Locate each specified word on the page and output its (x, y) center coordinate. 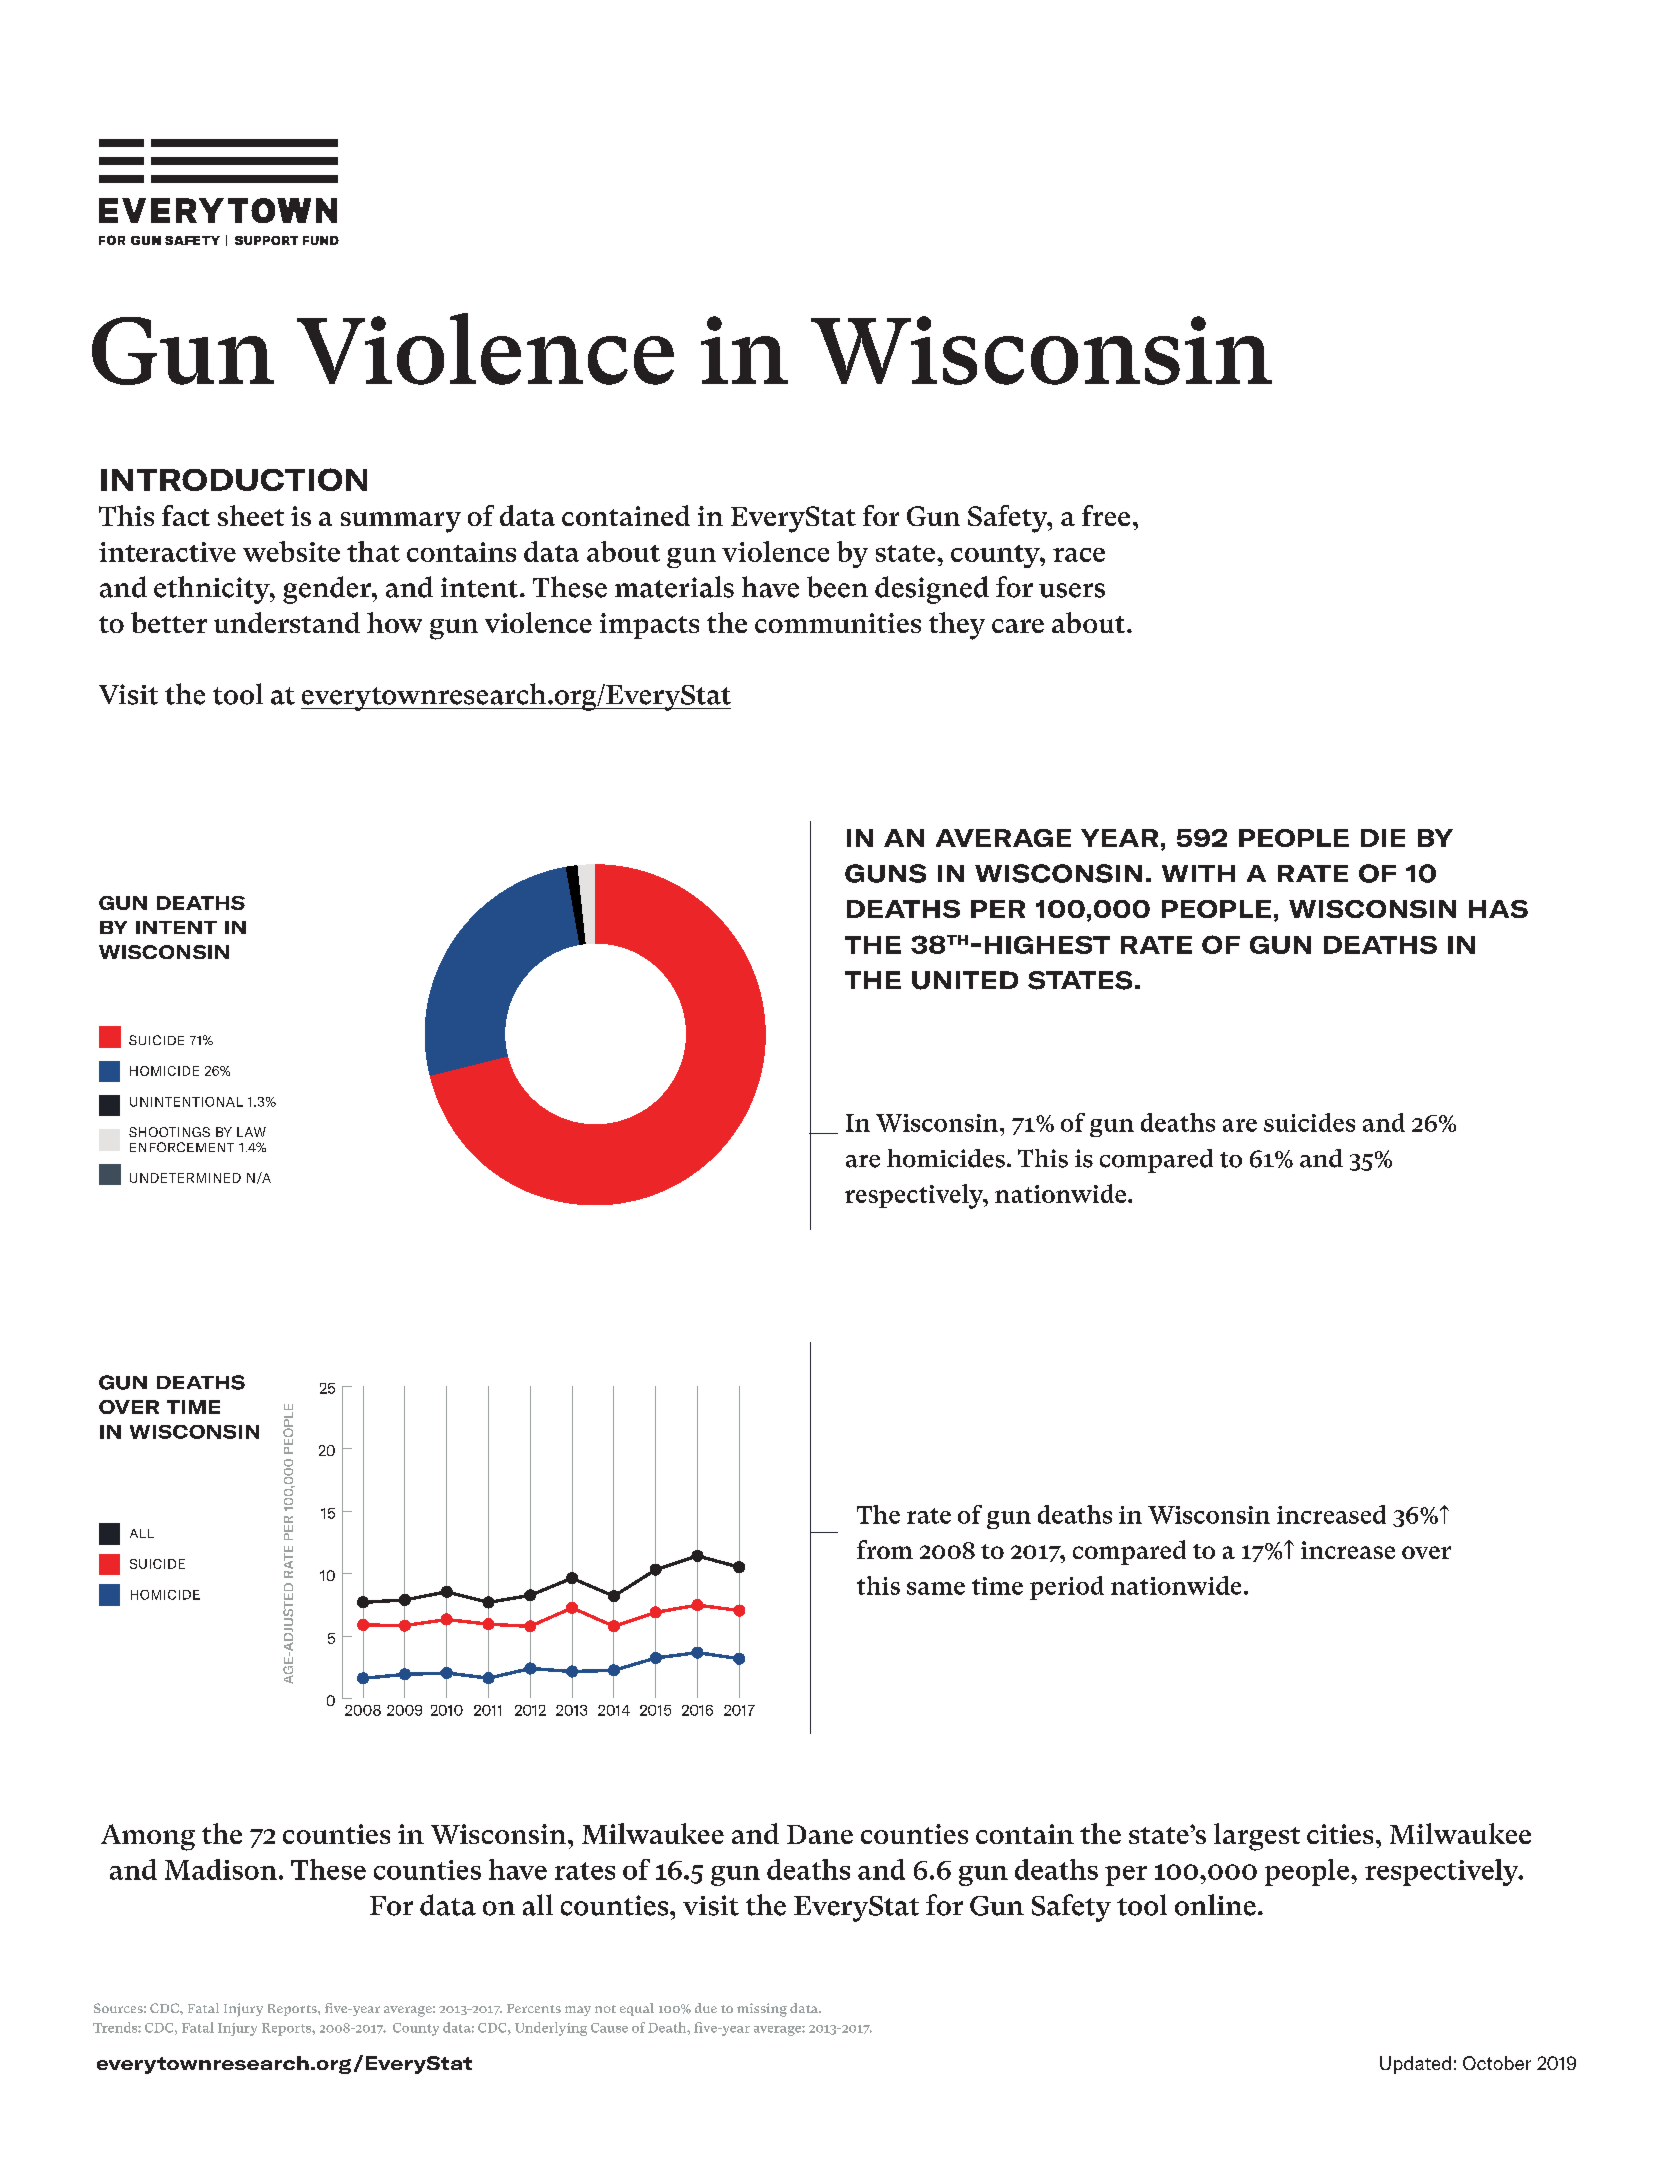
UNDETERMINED (185, 1178)
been (837, 587)
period (1067, 1588)
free (1106, 515)
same (936, 1588)
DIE (1383, 838)
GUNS (885, 873)
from (885, 1549)
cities (1340, 1834)
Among (148, 1837)
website (291, 551)
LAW (251, 1132)
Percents (534, 2008)
